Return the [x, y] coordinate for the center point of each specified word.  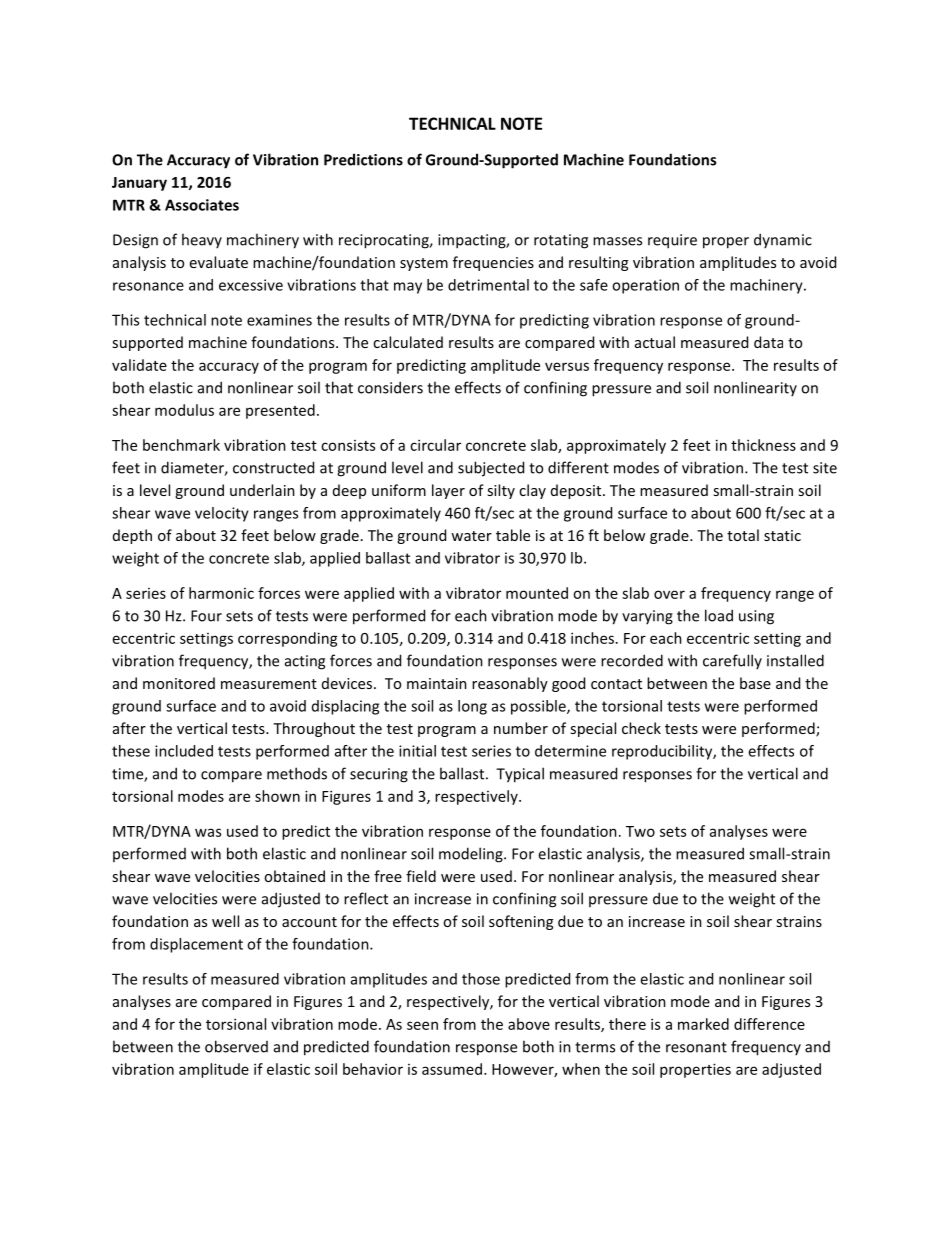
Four [206, 616]
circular [435, 445]
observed [236, 1046]
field [421, 876]
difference [769, 1024]
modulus [184, 410]
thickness [763, 445]
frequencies [493, 263]
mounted [537, 593]
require [672, 241]
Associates [202, 205]
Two [640, 831]
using [756, 617]
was [208, 832]
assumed [452, 1069]
